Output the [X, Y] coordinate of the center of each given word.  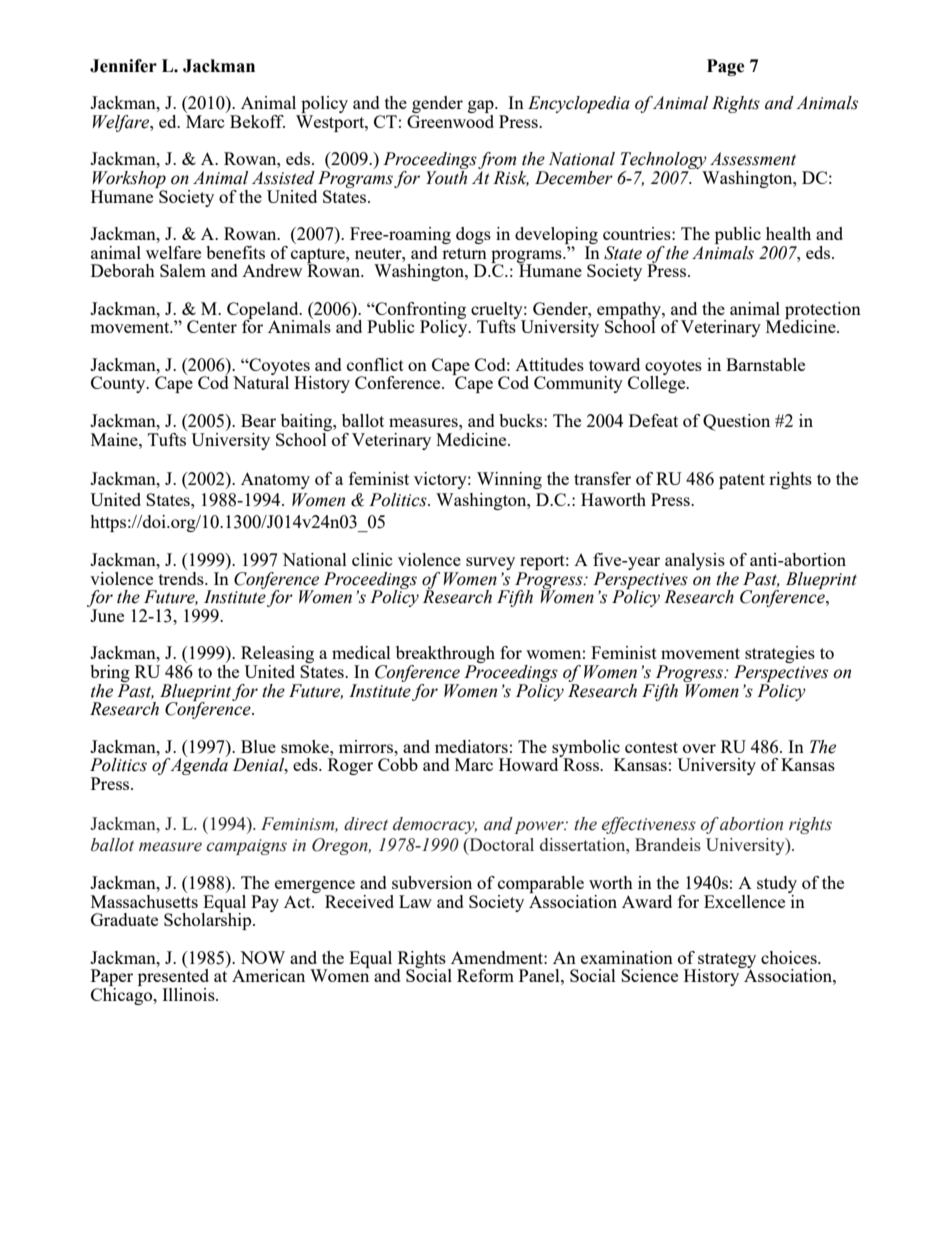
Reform [485, 975]
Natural [261, 381]
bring [110, 673]
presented [173, 978]
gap [482, 108]
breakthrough [445, 656]
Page [726, 67]
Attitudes [549, 364]
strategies [779, 656]
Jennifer [123, 66]
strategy [727, 961]
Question [736, 422]
